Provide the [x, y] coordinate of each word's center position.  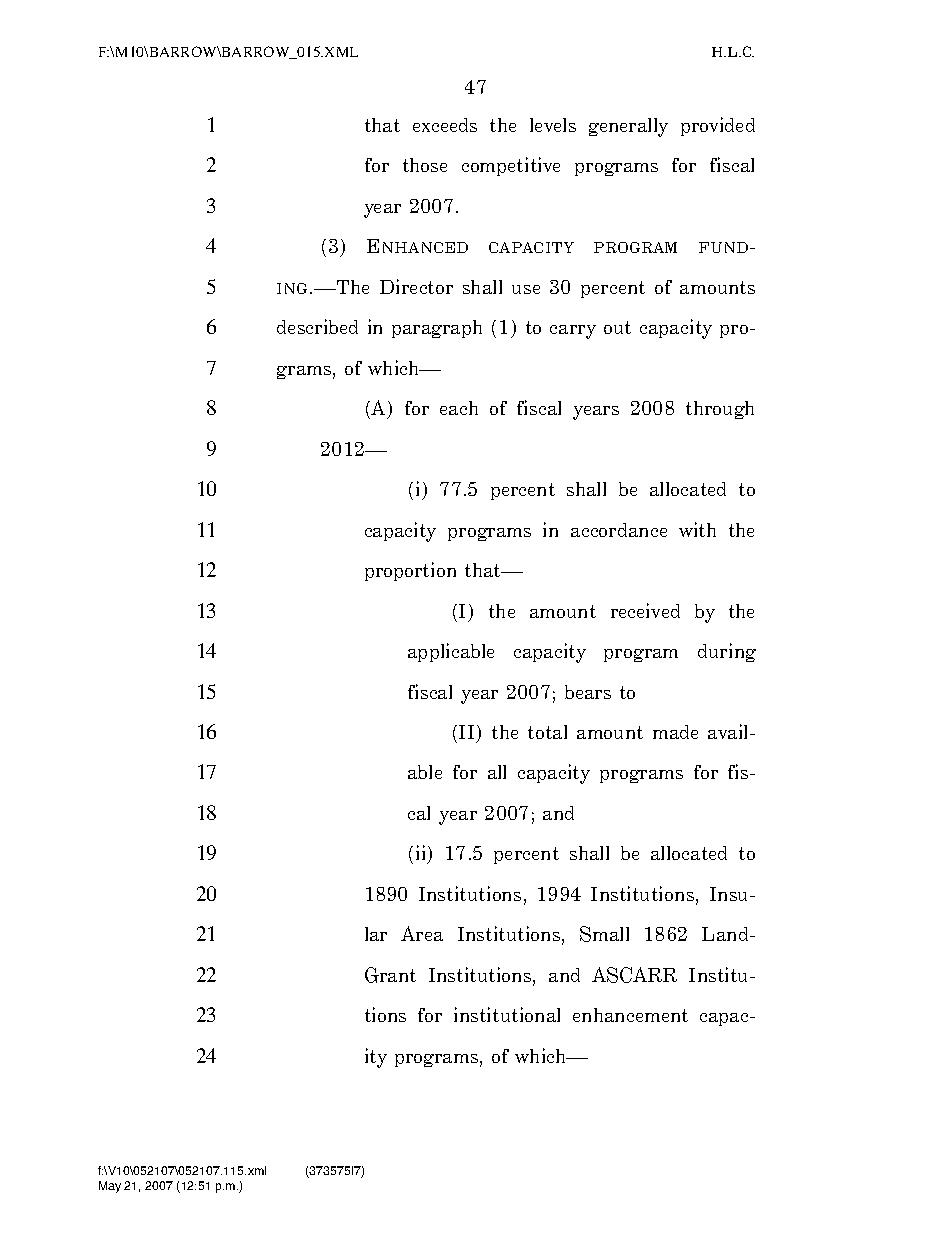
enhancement [630, 1015]
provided [718, 126]
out [617, 327]
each [459, 408]
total [547, 732]
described [317, 326]
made [675, 732]
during [727, 652]
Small [604, 934]
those [425, 165]
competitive [511, 166]
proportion [410, 571]
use [526, 289]
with [697, 529]
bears [588, 692]
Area [422, 933]
